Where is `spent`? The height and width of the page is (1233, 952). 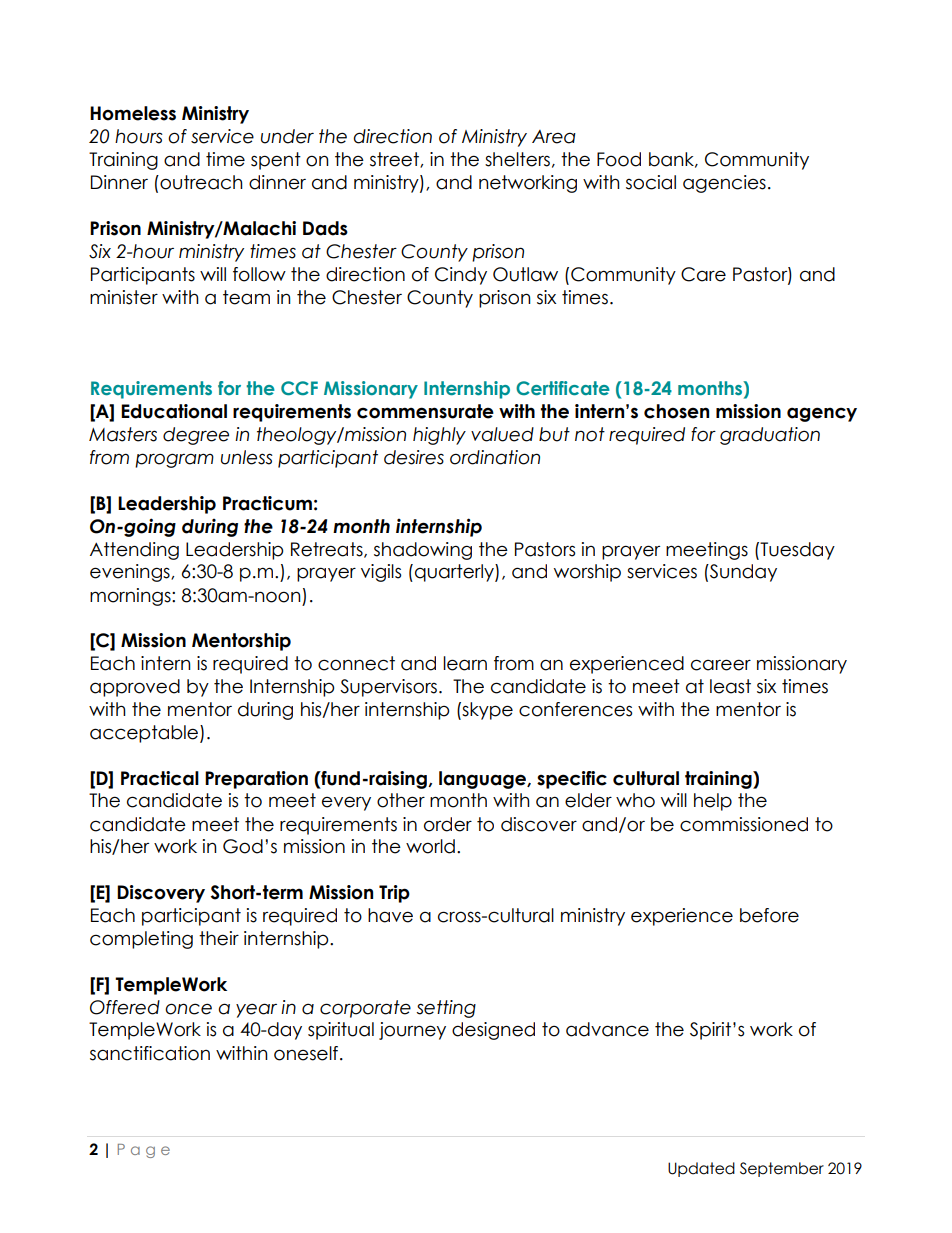
spent is located at coordinates (276, 161).
